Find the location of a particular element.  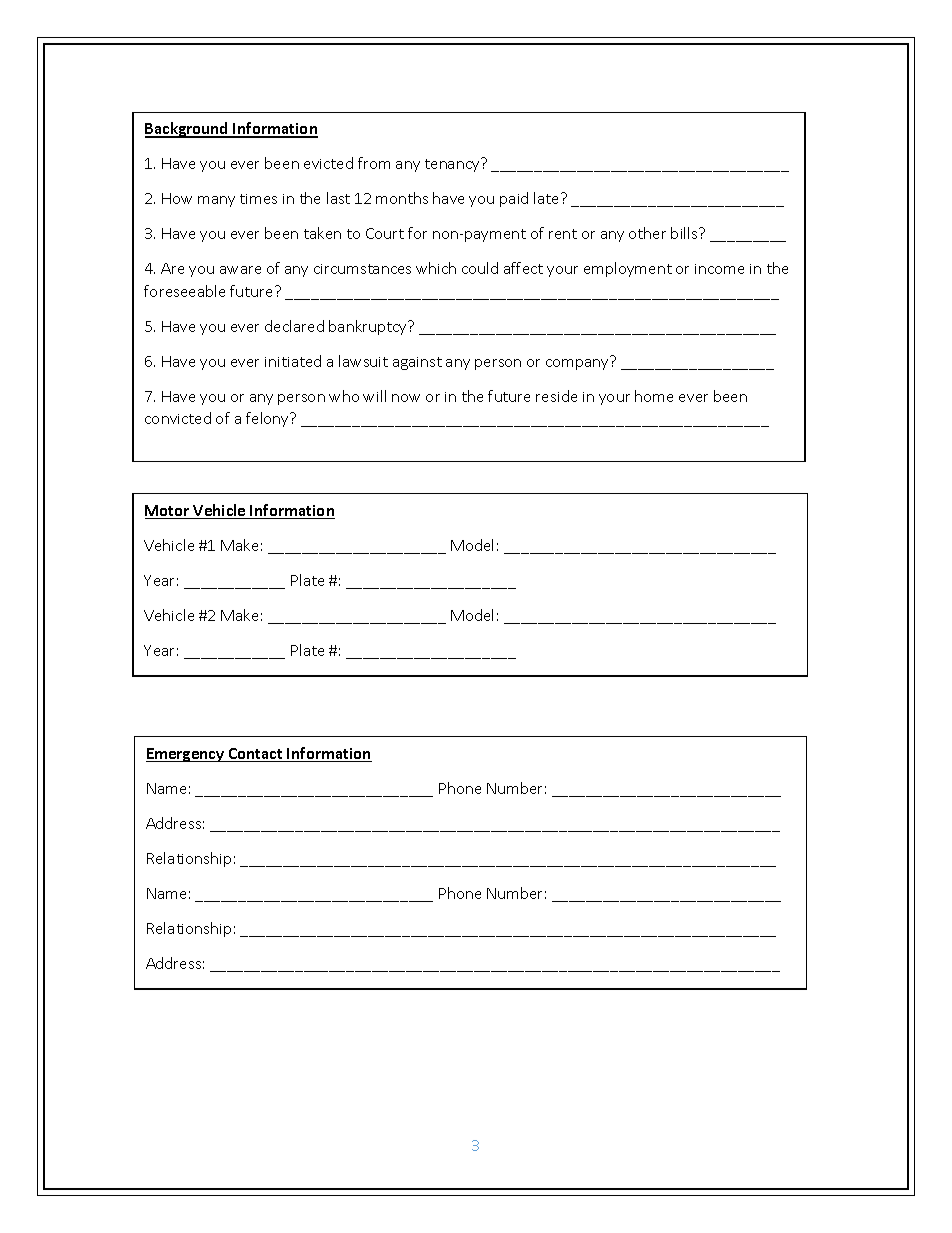

other is located at coordinates (647, 233).
